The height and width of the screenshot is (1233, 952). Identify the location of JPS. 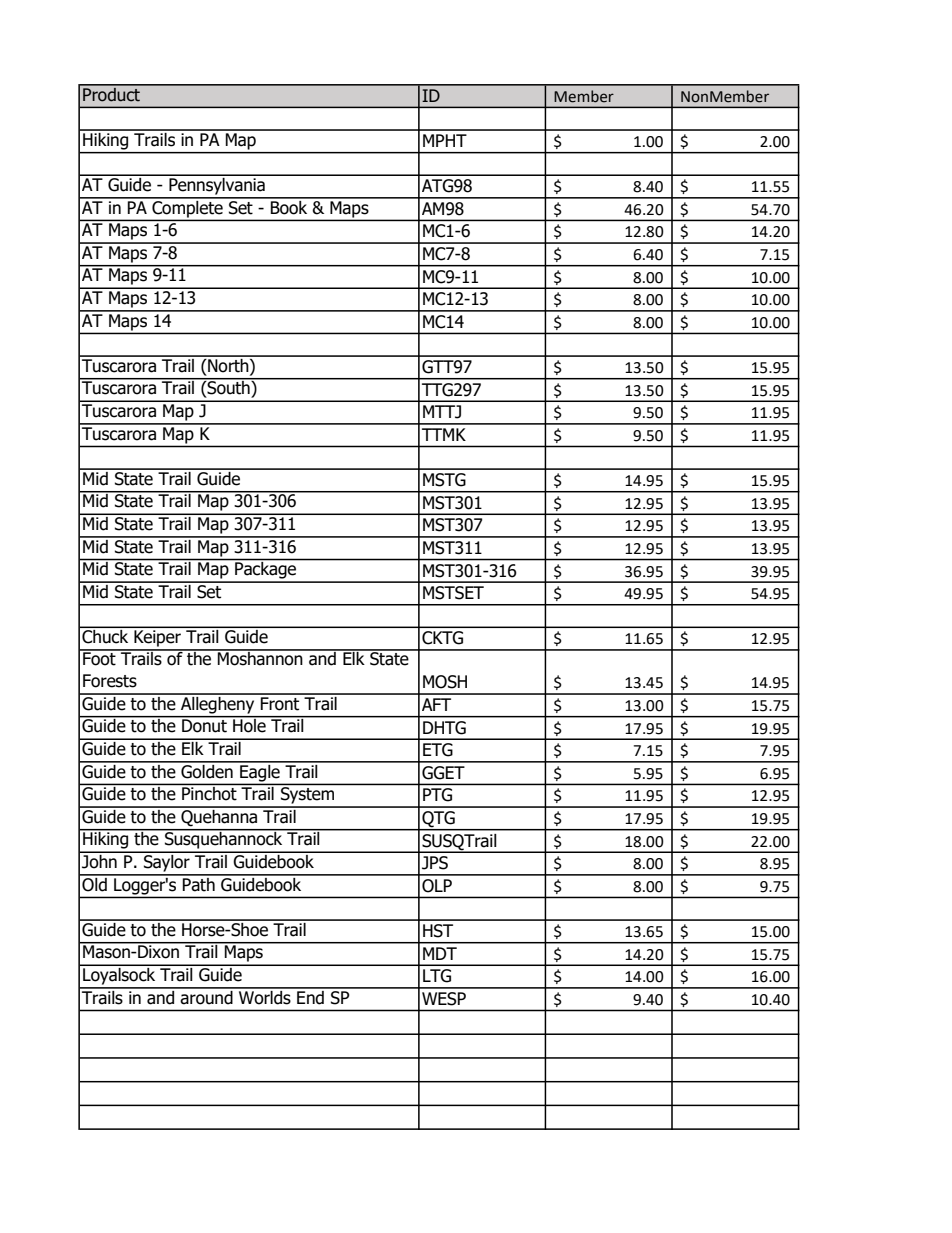
(435, 863).
